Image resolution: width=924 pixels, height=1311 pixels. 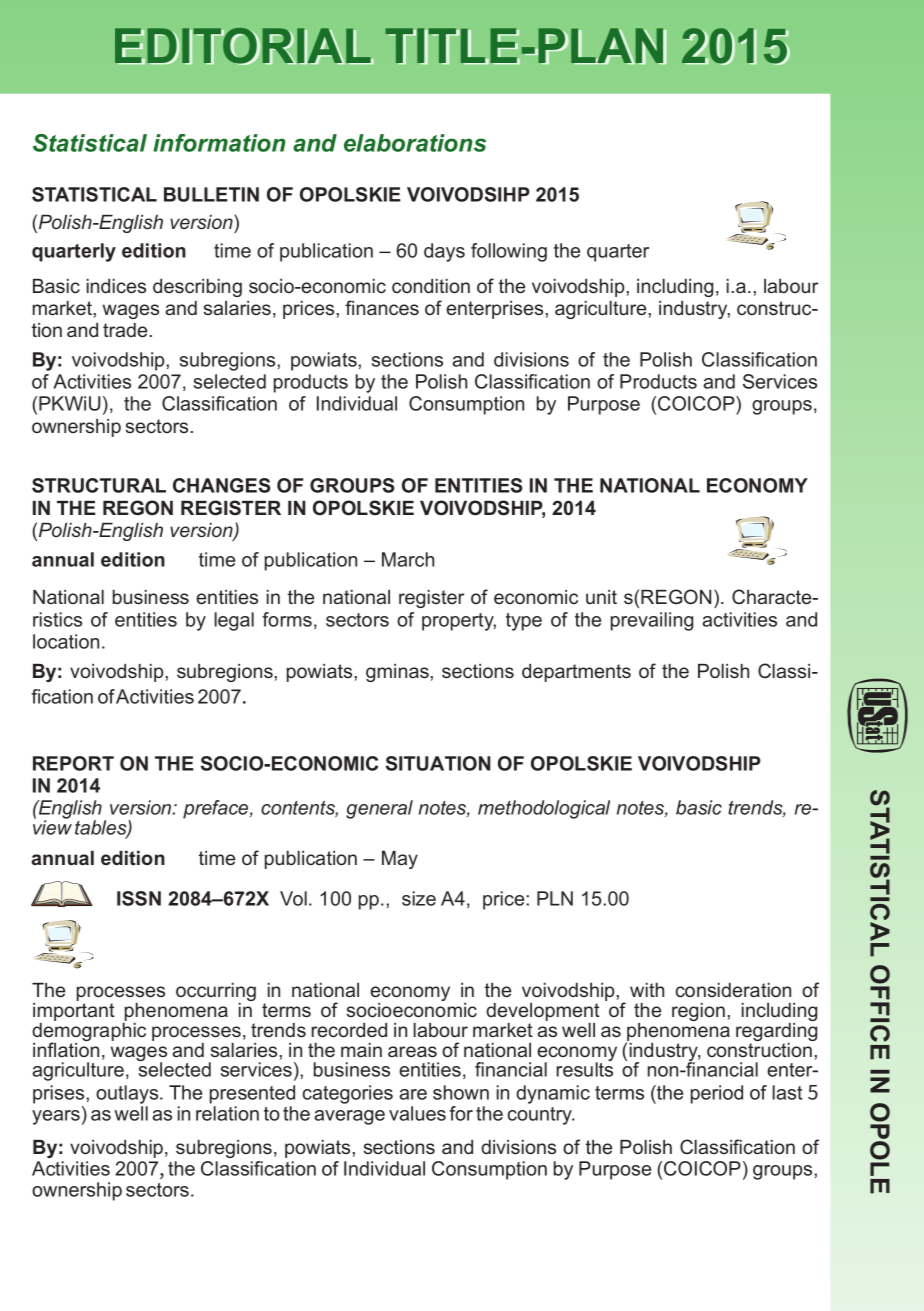 I want to click on days, so click(x=444, y=252).
